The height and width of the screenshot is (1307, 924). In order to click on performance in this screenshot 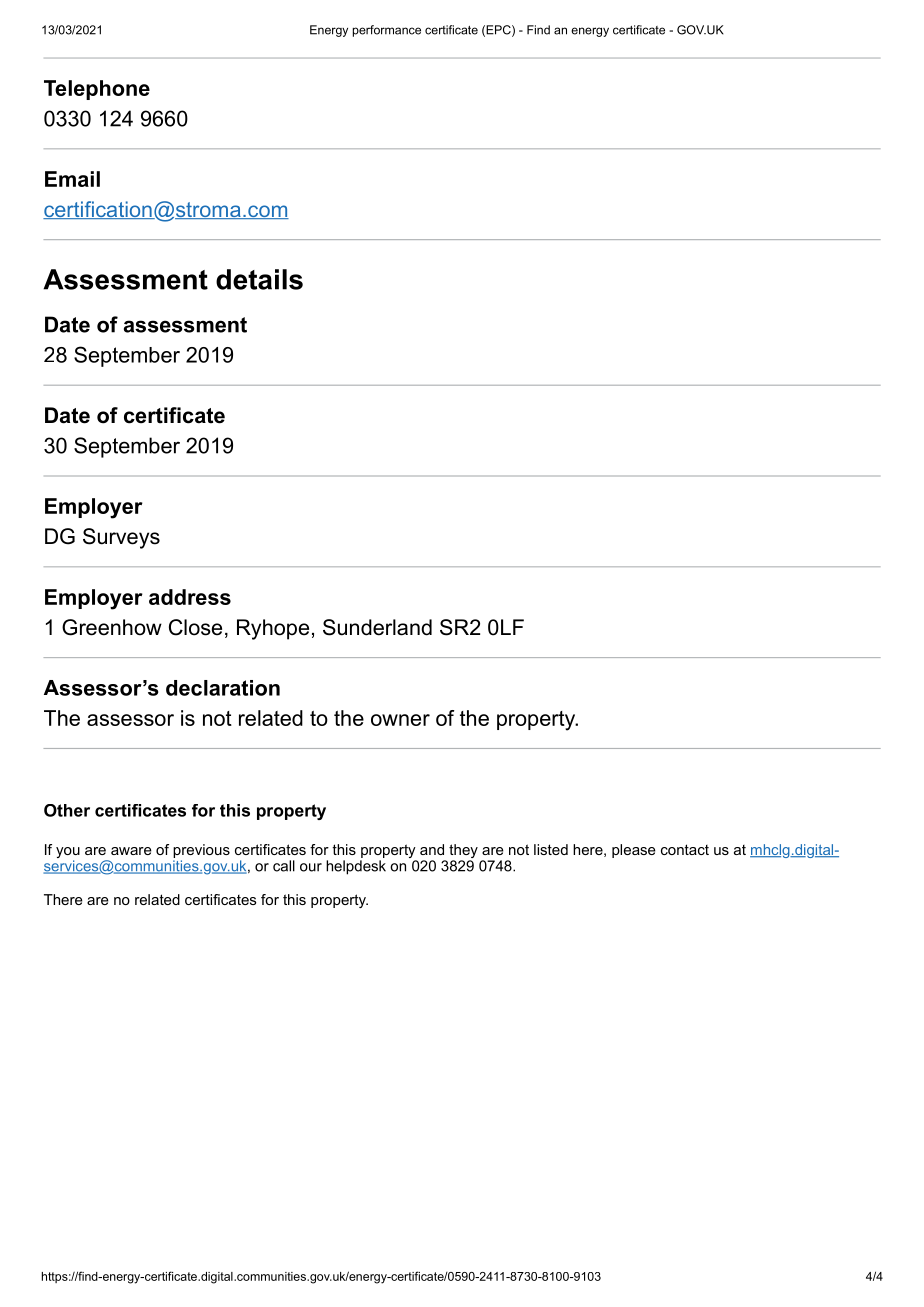, I will do `click(387, 31)`.
